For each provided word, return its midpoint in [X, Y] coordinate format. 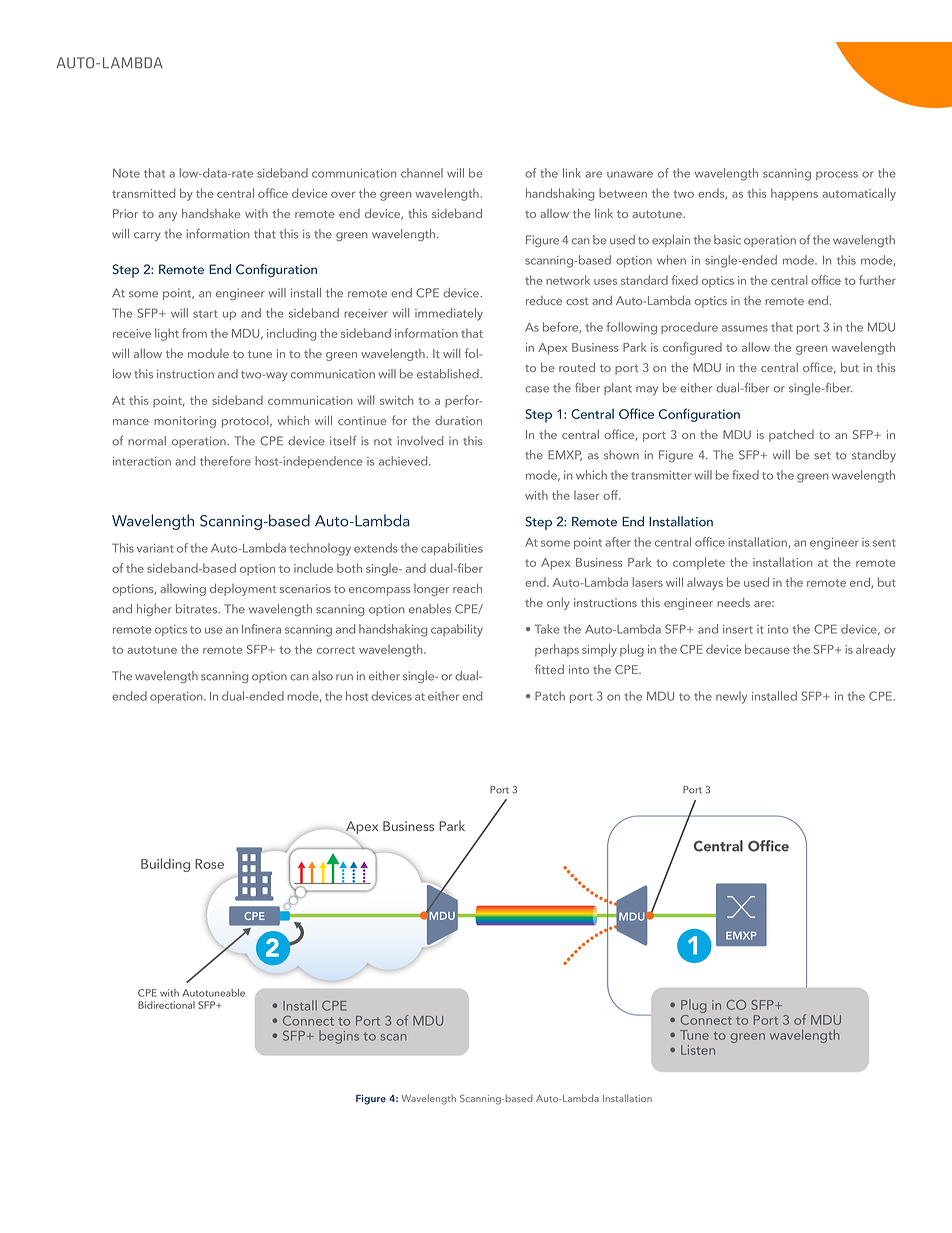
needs [733, 602]
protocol [246, 422]
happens [794, 194]
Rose [209, 864]
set [822, 456]
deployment [243, 589]
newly [731, 697]
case [537, 389]
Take [547, 629]
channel [422, 173]
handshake [211, 213]
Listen [698, 1050]
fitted [549, 669]
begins [339, 1037]
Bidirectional [166, 1005]
